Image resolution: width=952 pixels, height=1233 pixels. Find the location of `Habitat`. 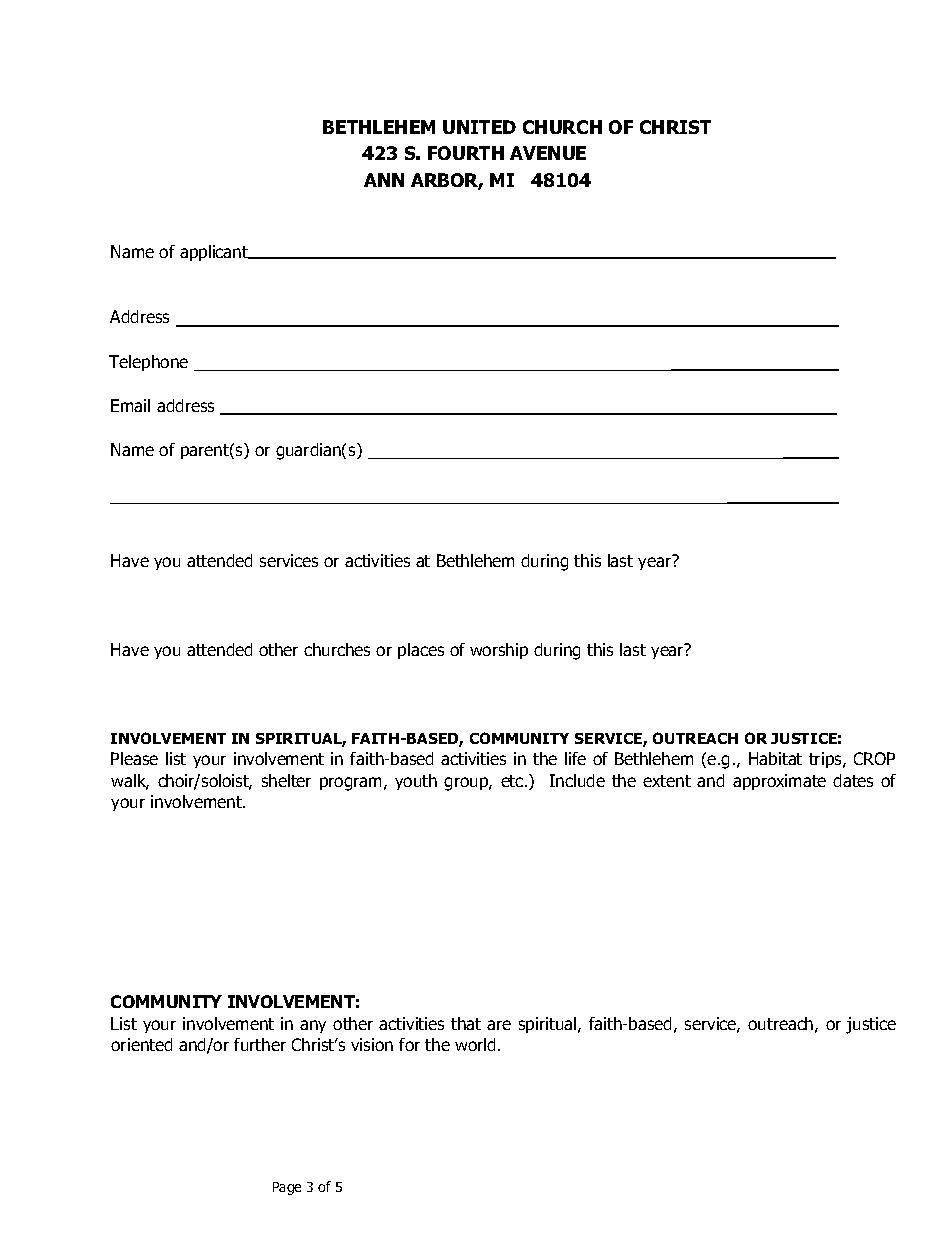

Habitat is located at coordinates (775, 758).
